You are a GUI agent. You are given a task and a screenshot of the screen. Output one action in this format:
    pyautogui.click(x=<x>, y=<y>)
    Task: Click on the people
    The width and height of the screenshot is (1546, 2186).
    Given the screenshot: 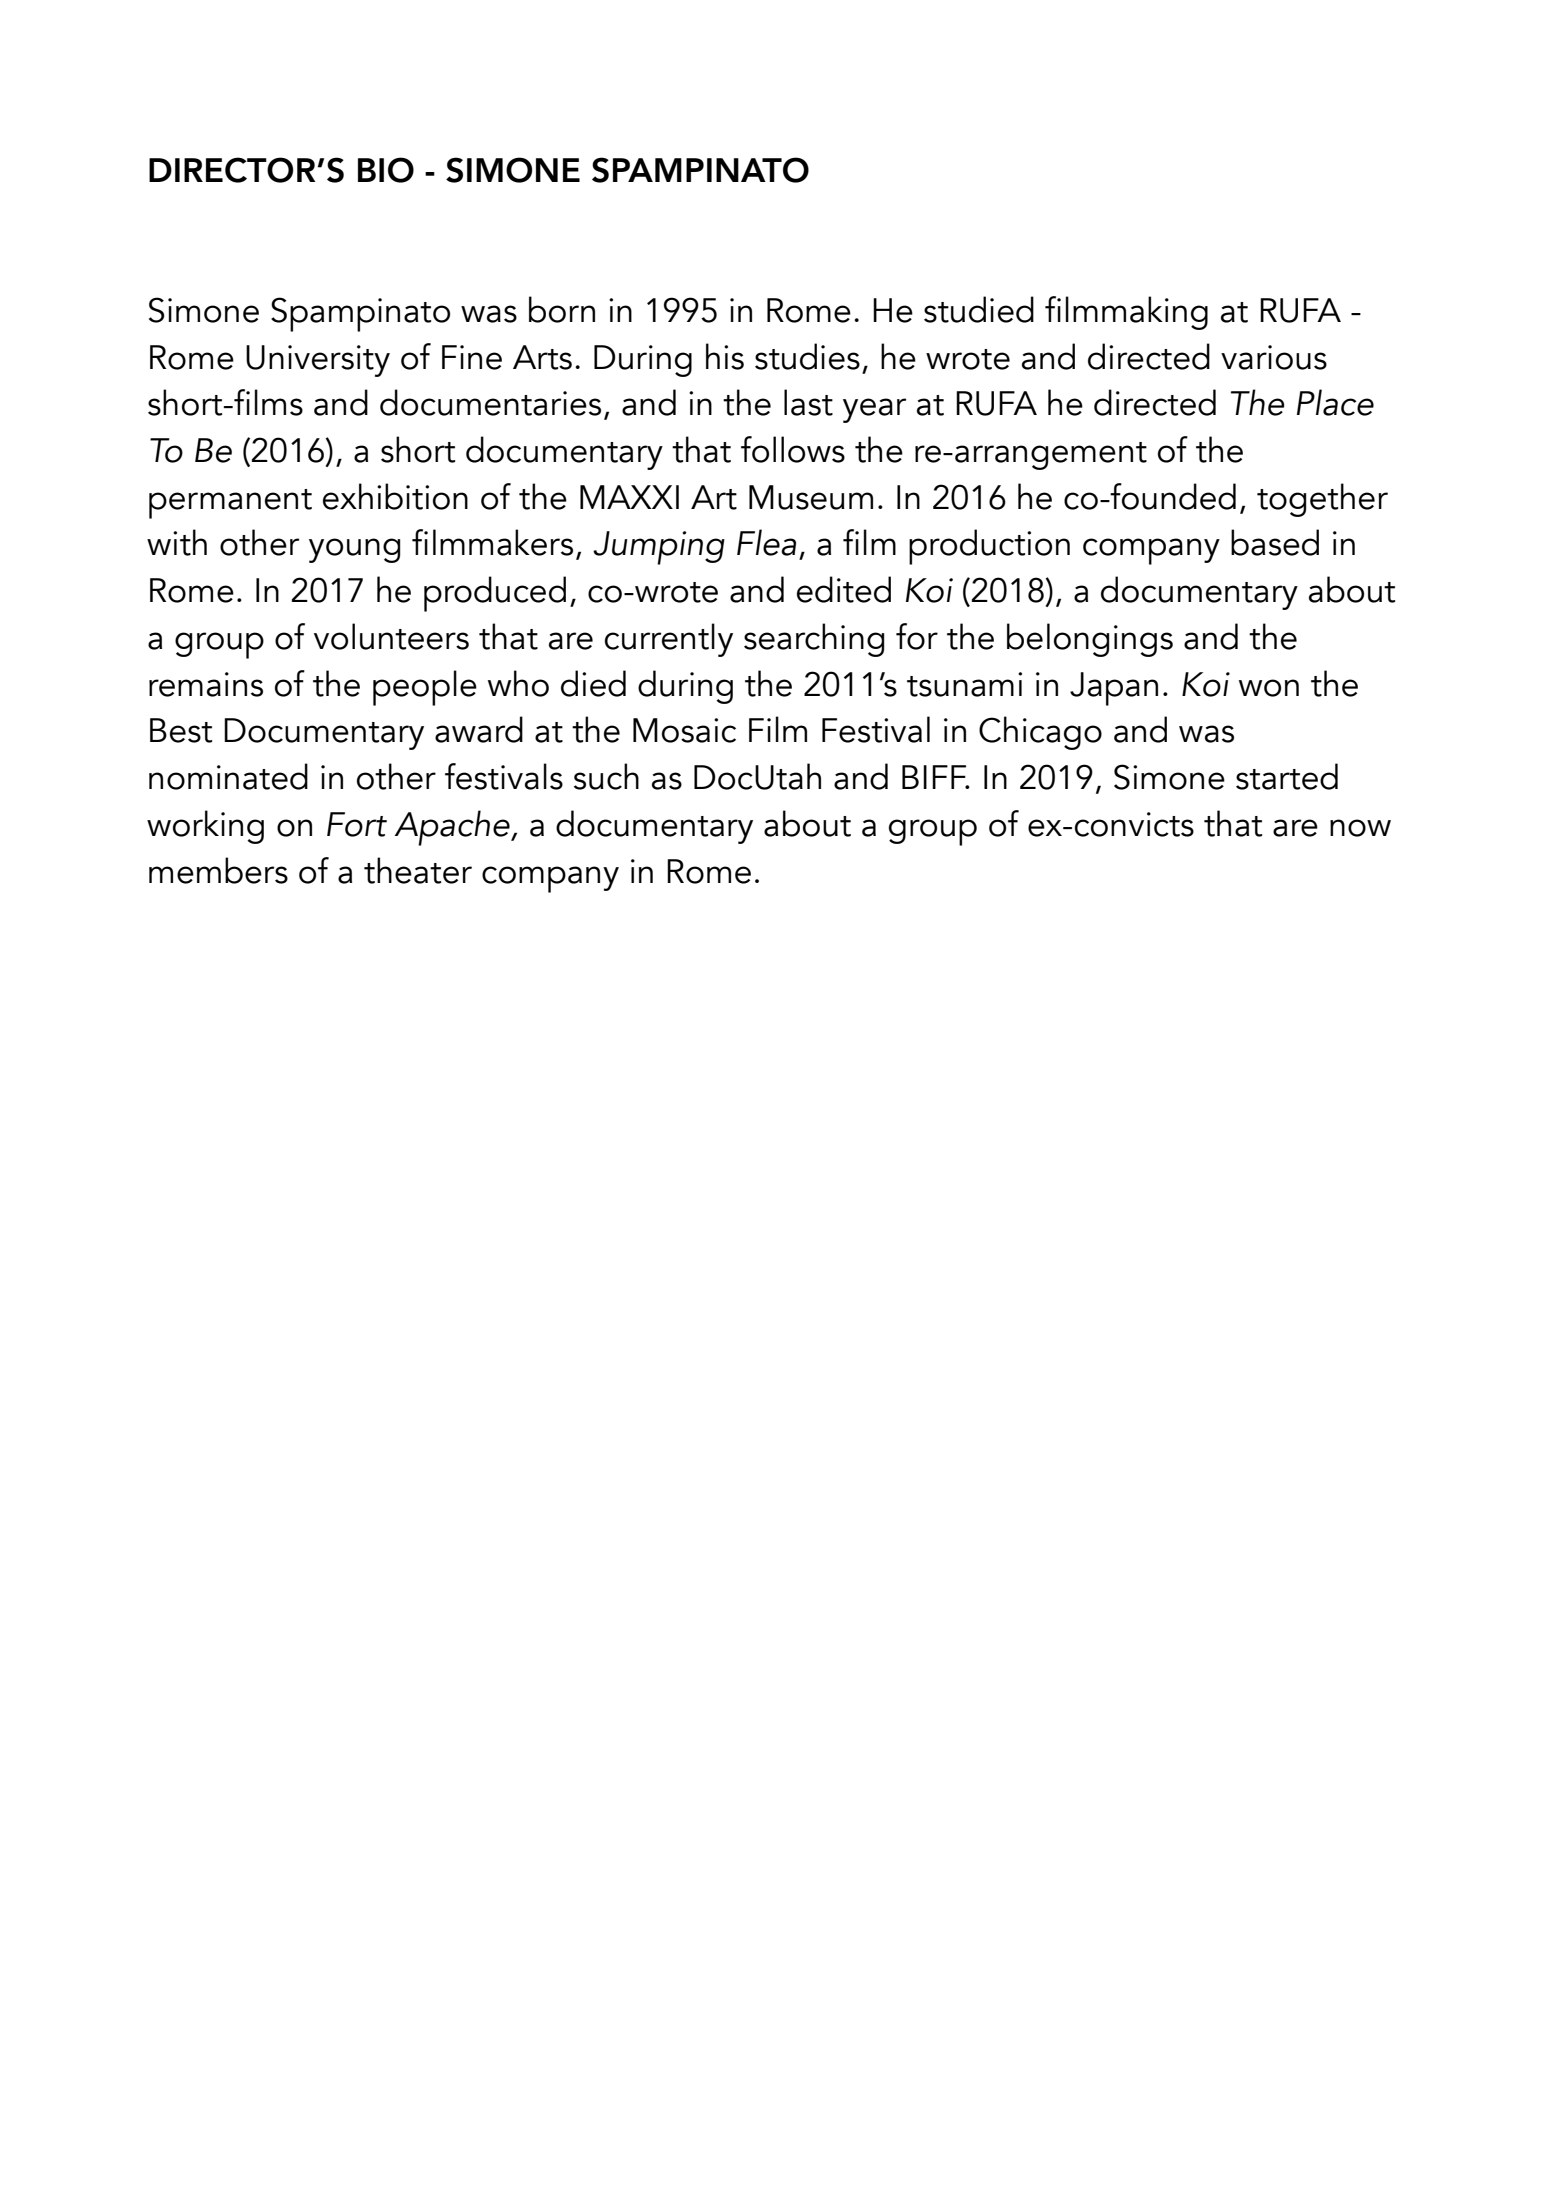 What is the action you would take?
    pyautogui.click(x=425, y=688)
